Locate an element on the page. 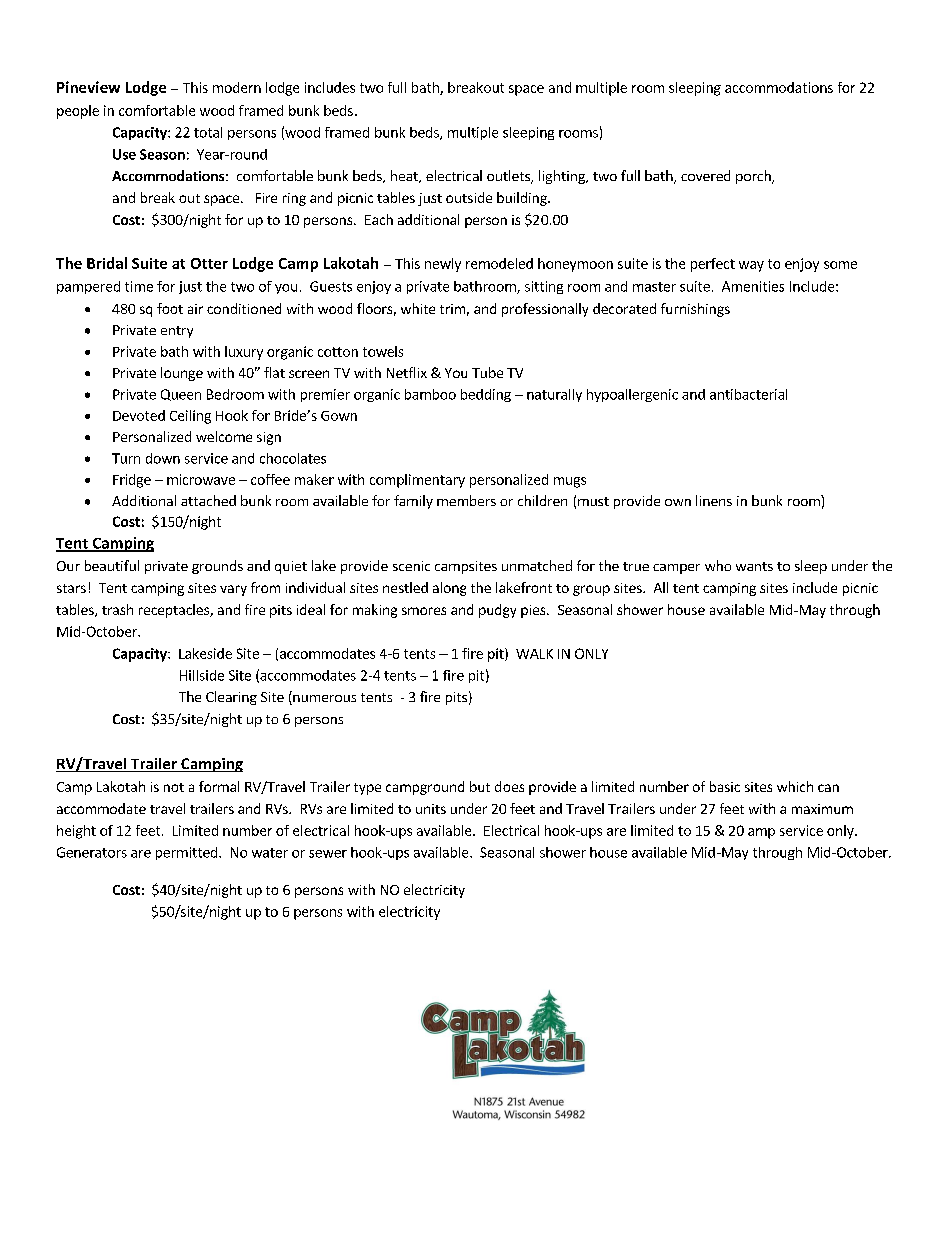 The image size is (952, 1233). down is located at coordinates (163, 458).
